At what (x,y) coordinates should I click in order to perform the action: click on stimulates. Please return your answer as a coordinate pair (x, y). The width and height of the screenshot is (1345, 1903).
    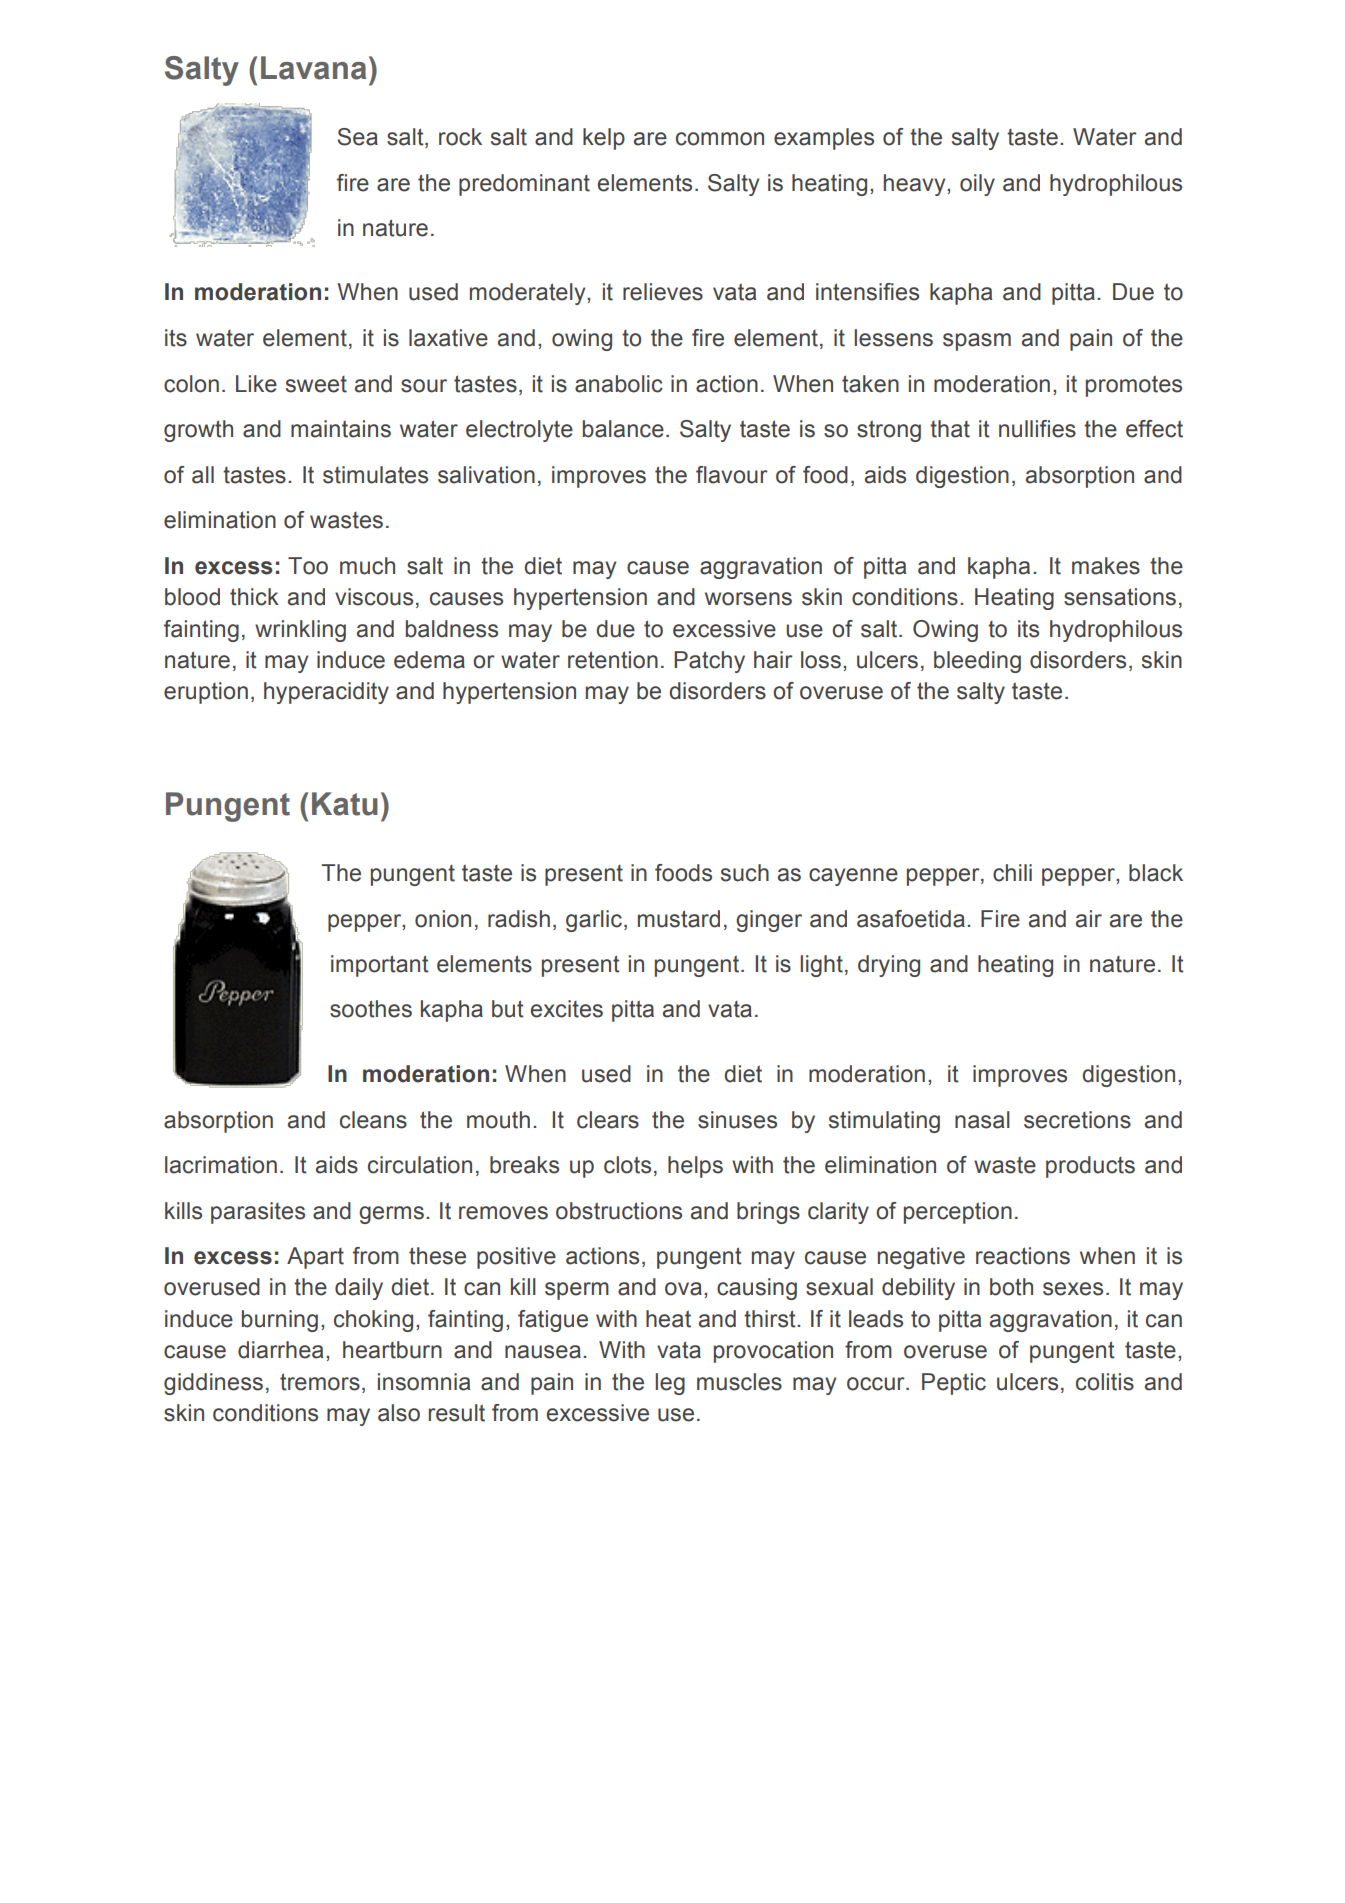
    Looking at the image, I should click on (375, 475).
